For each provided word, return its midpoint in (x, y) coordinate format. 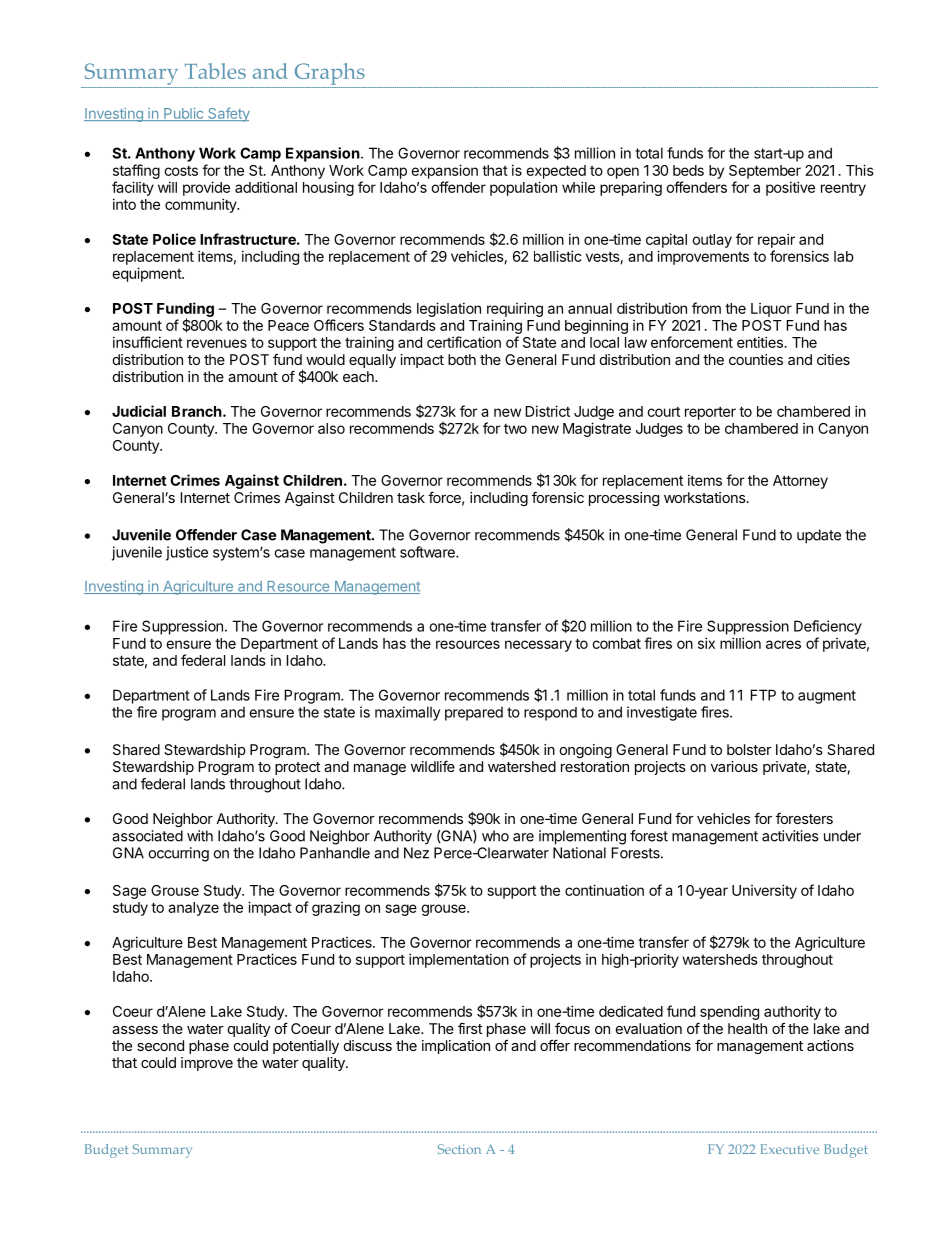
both (462, 359)
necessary (538, 646)
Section (459, 1149)
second (160, 1045)
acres (783, 644)
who (495, 836)
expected (556, 172)
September (765, 172)
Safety (228, 114)
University (764, 891)
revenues (217, 343)
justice (187, 553)
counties (756, 359)
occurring (178, 854)
